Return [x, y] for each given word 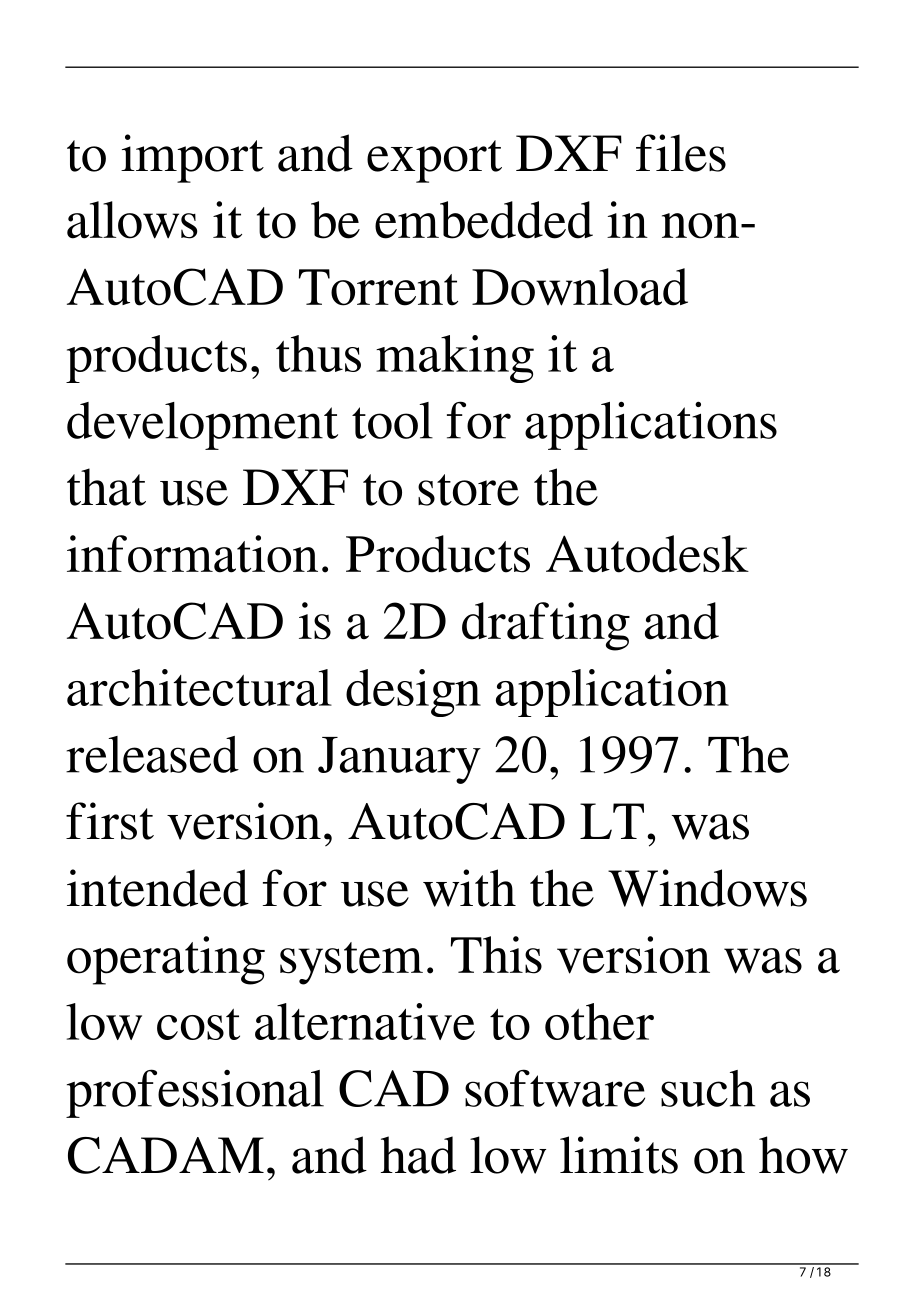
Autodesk [647, 554]
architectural [199, 687]
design [413, 693]
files [681, 153]
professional [195, 1093]
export [434, 161]
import [192, 158]
